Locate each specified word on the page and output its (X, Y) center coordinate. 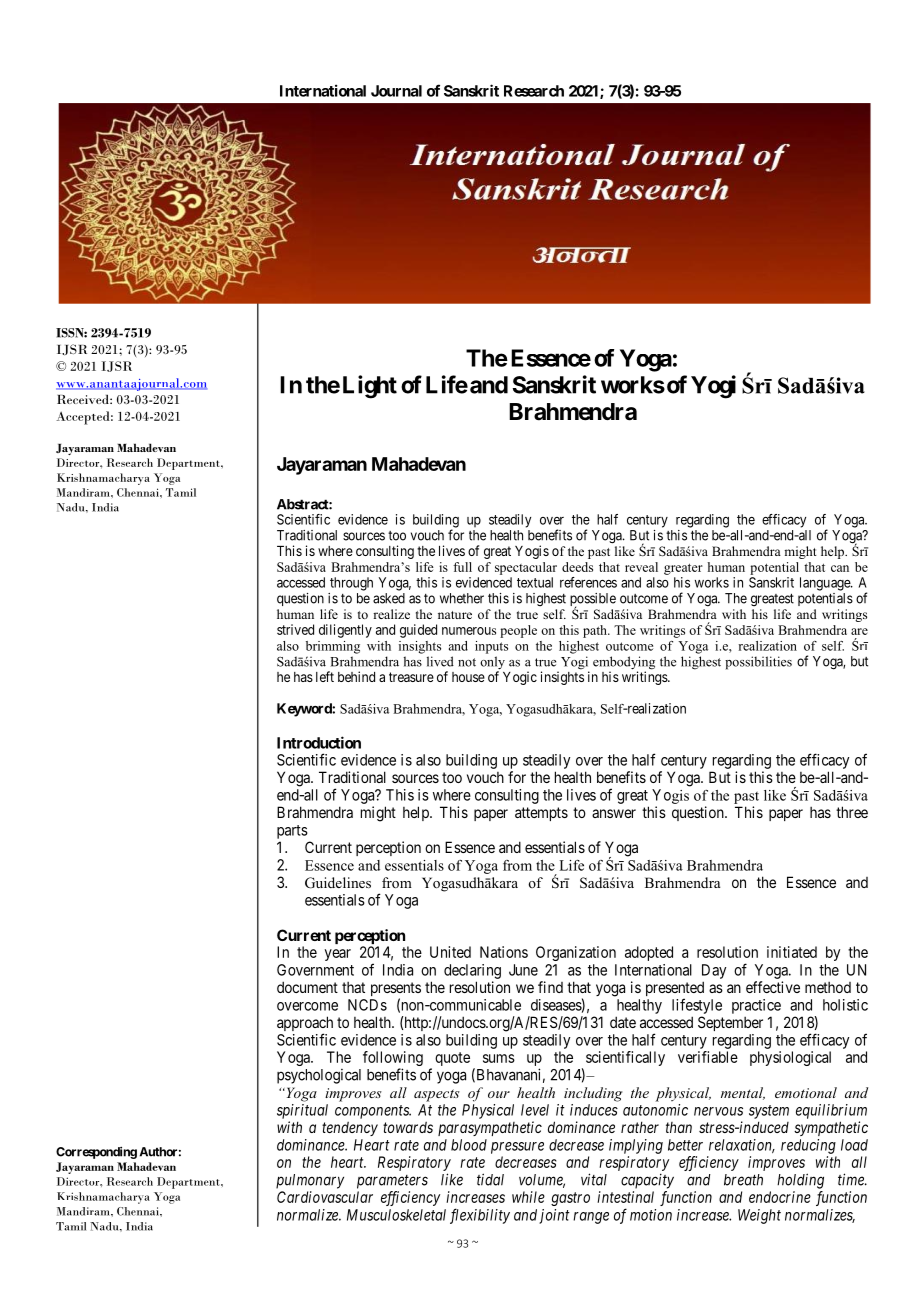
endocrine (780, 1197)
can (840, 568)
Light (370, 387)
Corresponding (96, 1153)
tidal (490, 1179)
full (462, 567)
